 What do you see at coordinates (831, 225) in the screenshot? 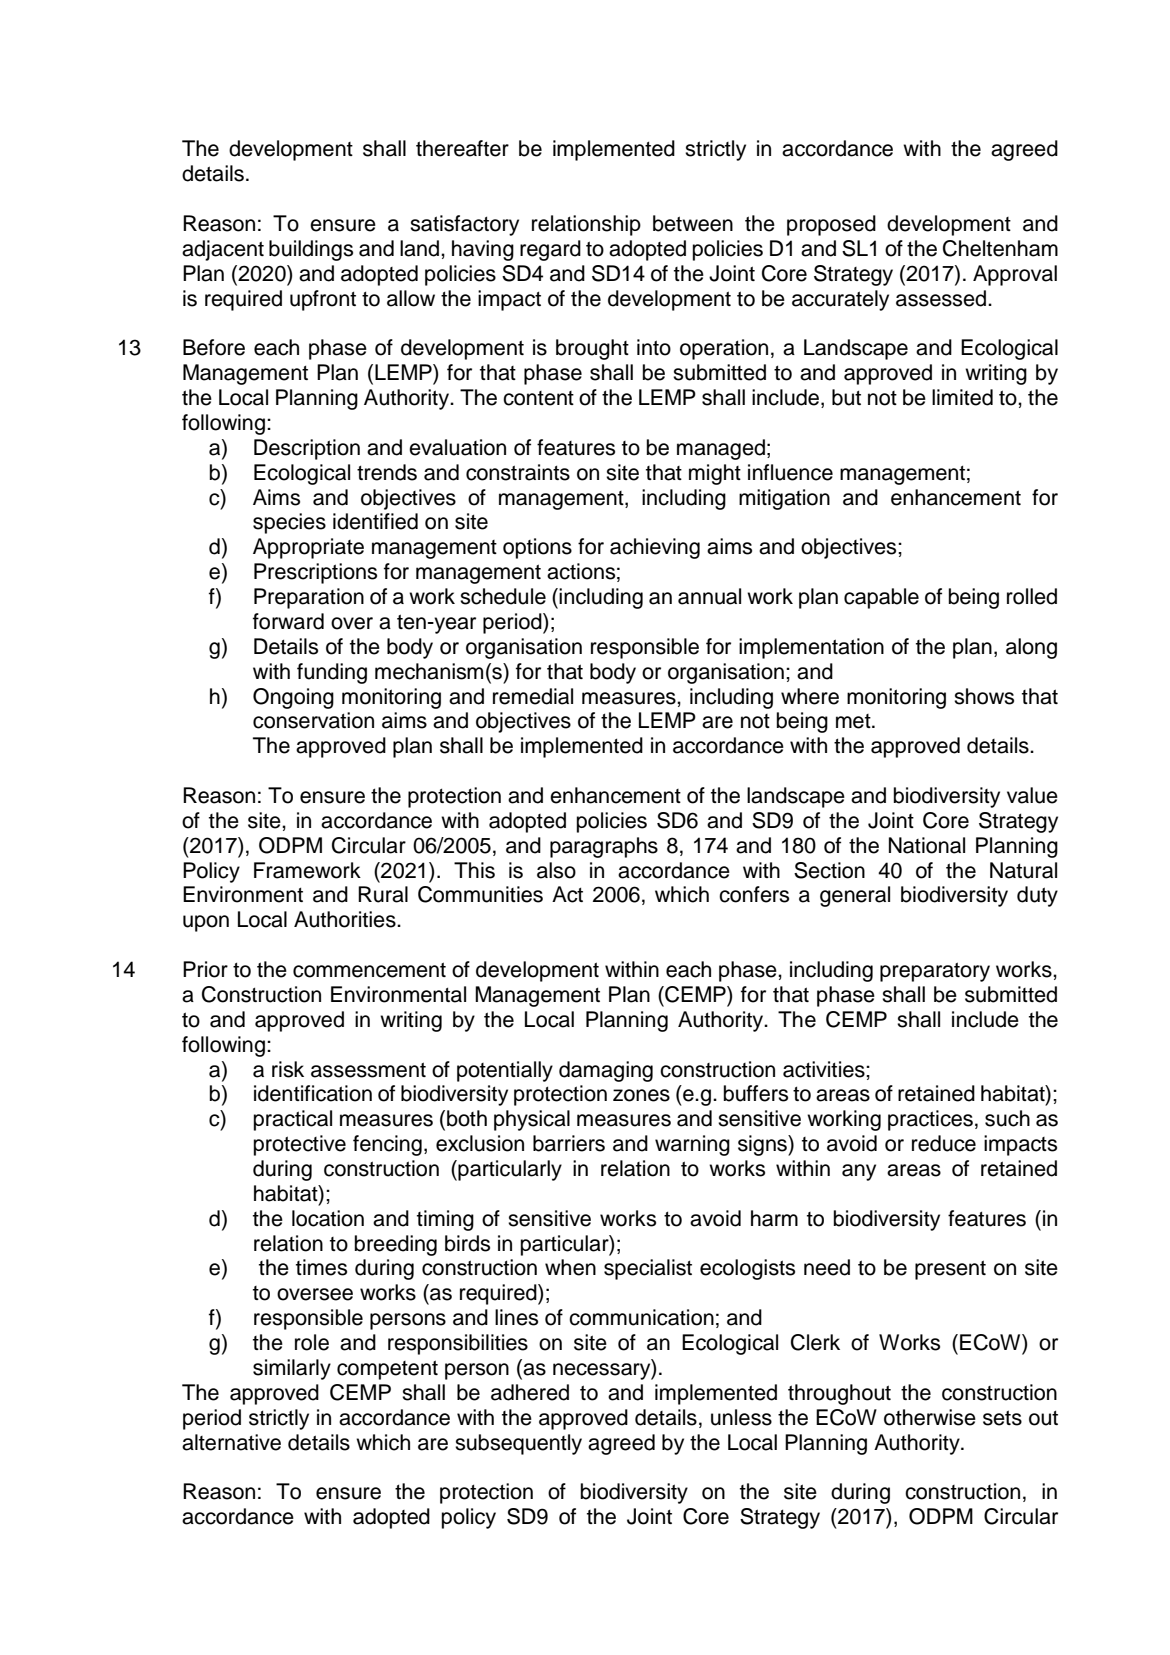
I see `proposed` at bounding box center [831, 225].
